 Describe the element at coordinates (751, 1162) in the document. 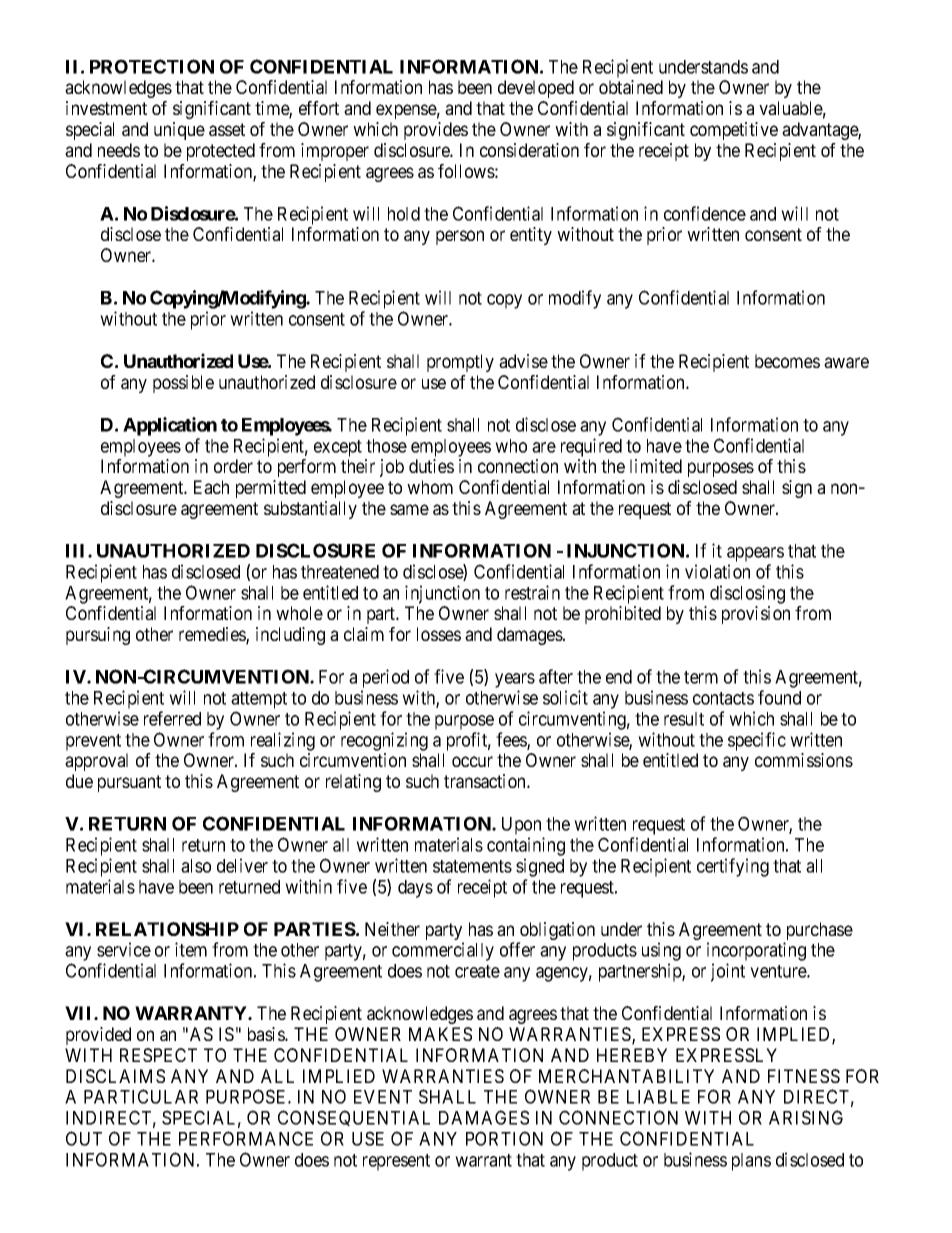

I see `plans` at that location.
